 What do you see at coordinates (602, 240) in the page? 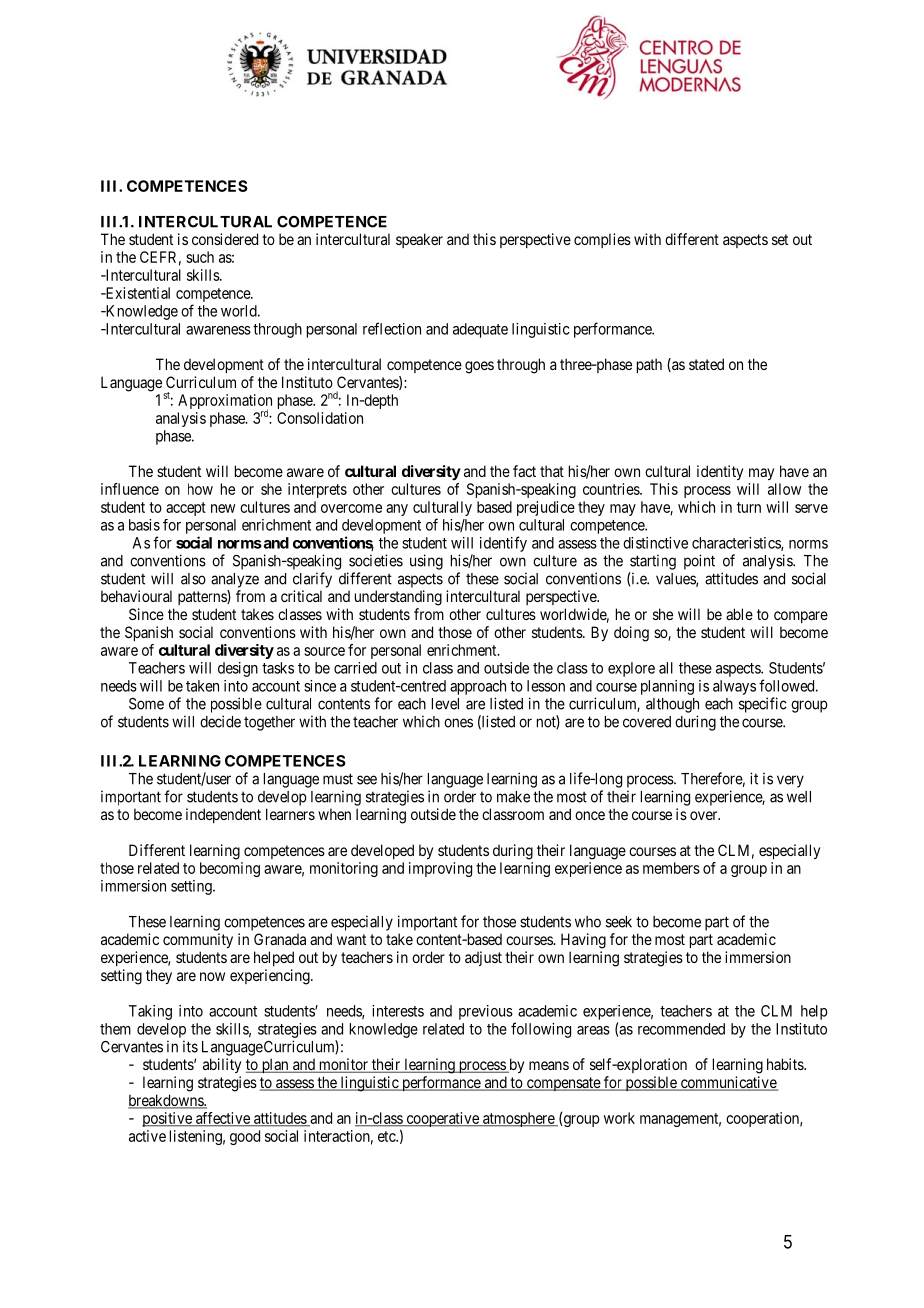
I see `complies` at bounding box center [602, 240].
